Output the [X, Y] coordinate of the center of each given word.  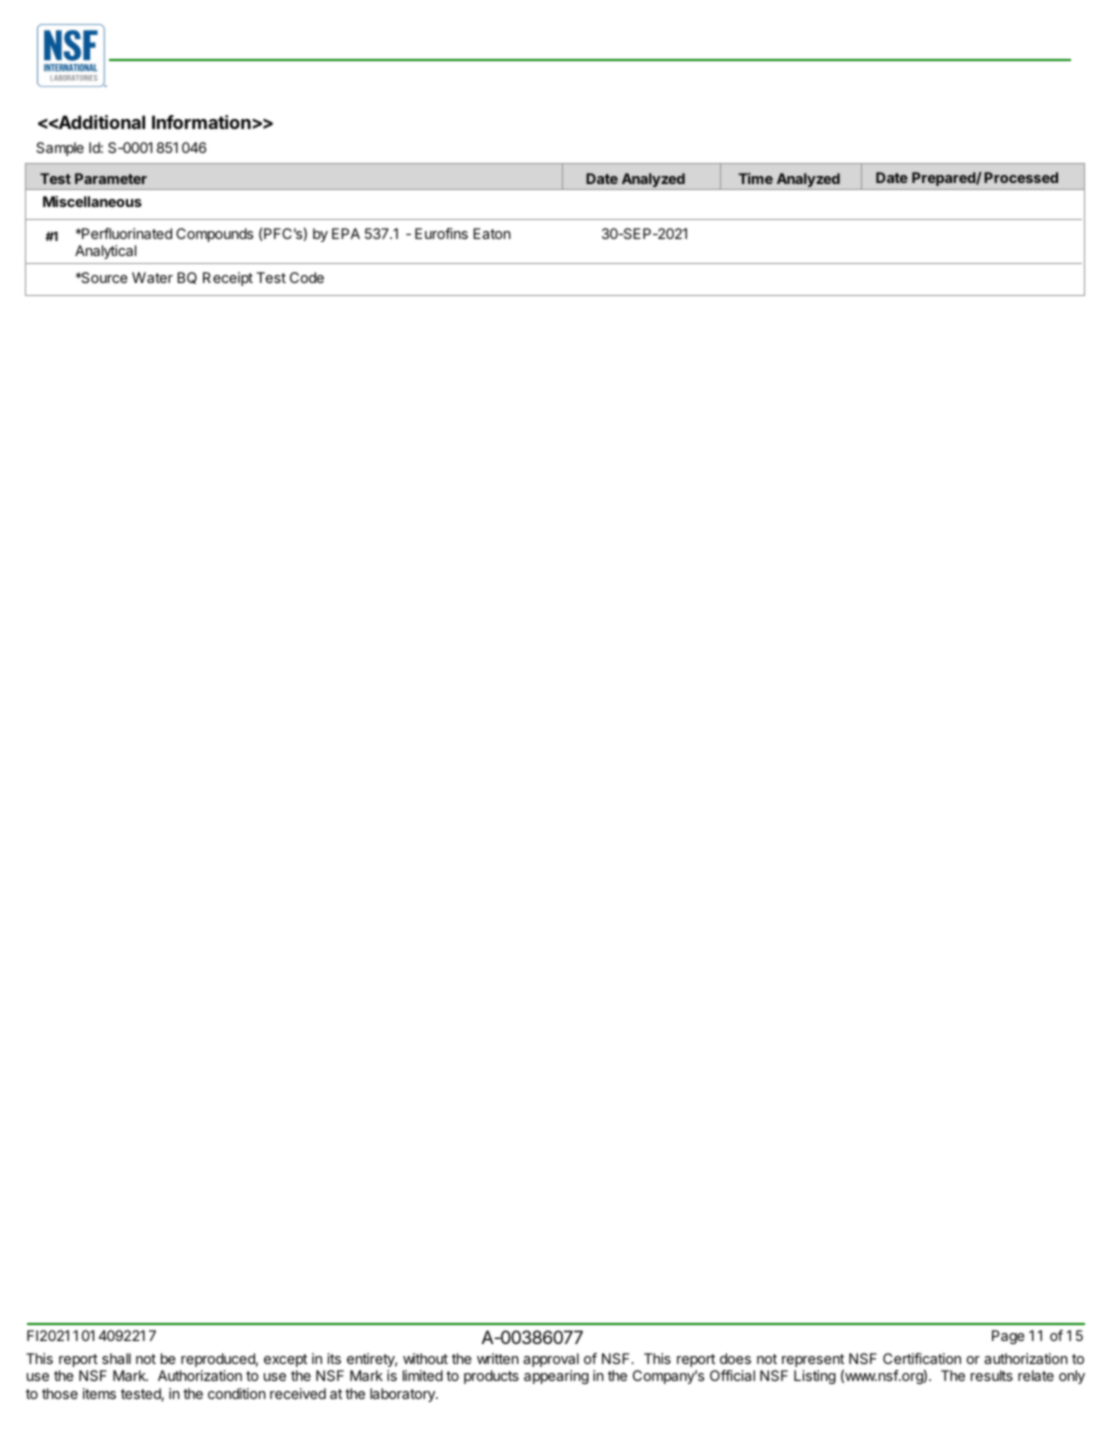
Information [201, 122]
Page [1008, 1337]
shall [116, 1358]
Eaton [492, 233]
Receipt [228, 279]
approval [551, 1360]
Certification [922, 1358]
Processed [1021, 177]
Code [307, 277]
